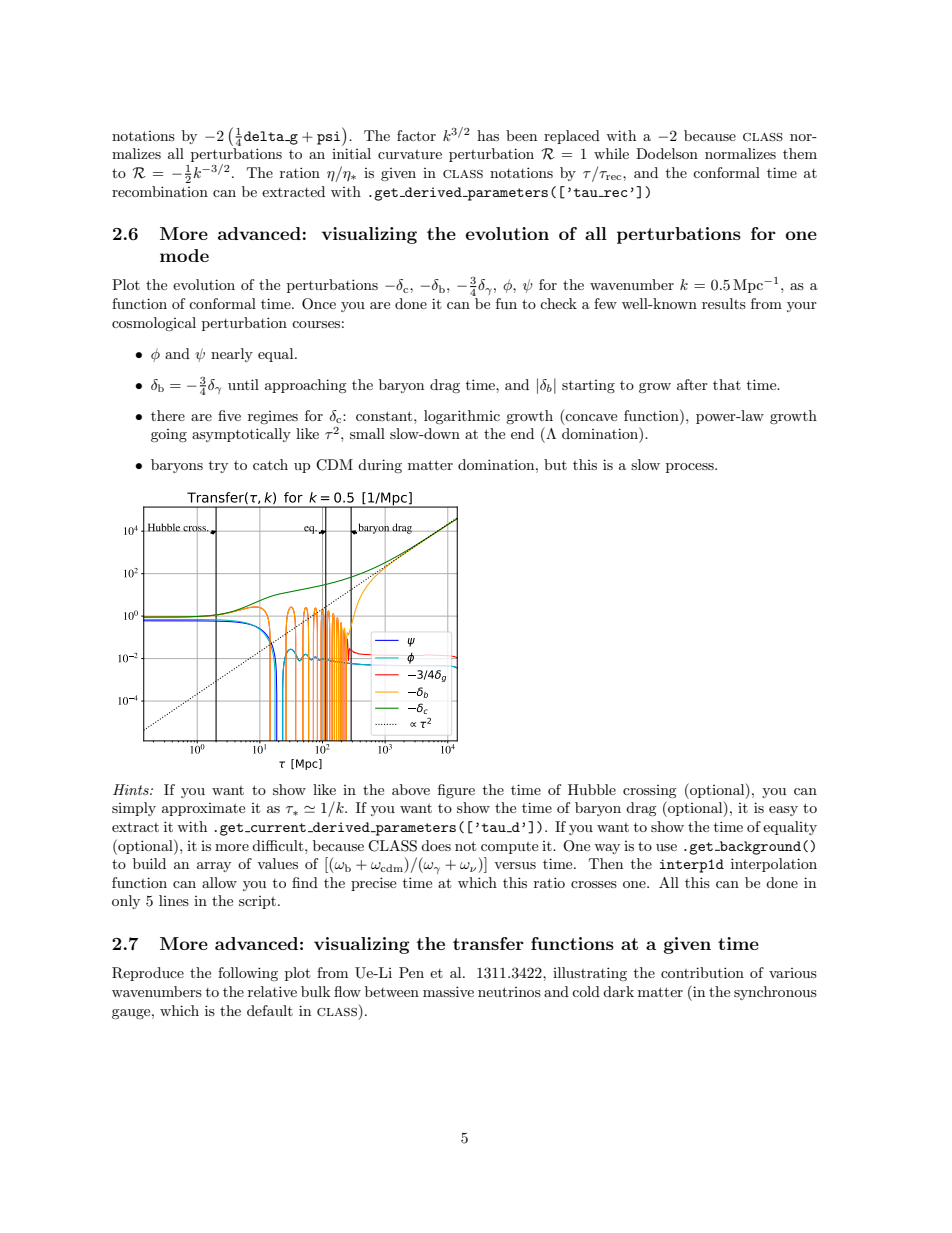 The height and width of the document is (1233, 952). I want to click on process, so click(691, 468).
